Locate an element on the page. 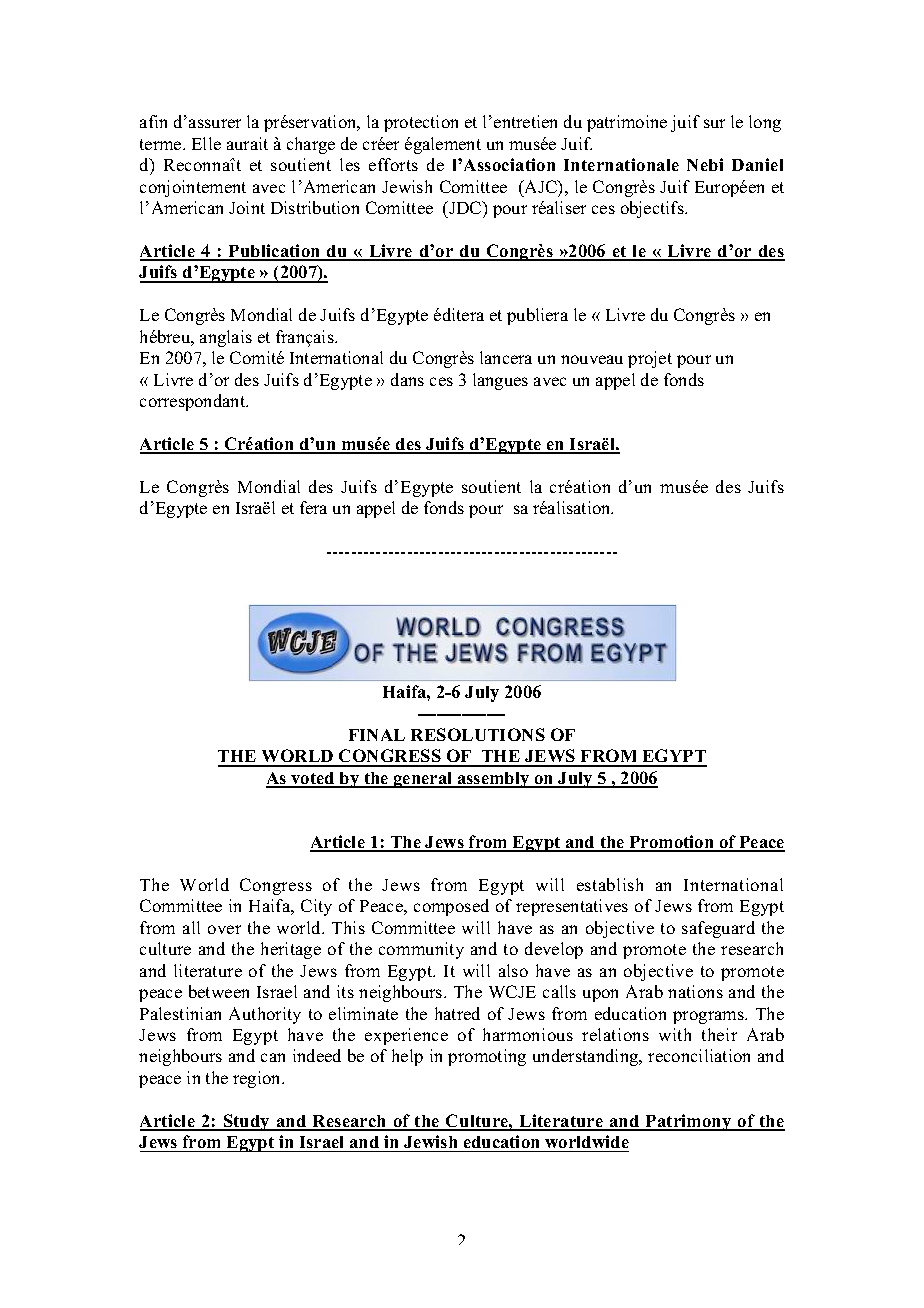  Patrimony is located at coordinates (689, 1122).
